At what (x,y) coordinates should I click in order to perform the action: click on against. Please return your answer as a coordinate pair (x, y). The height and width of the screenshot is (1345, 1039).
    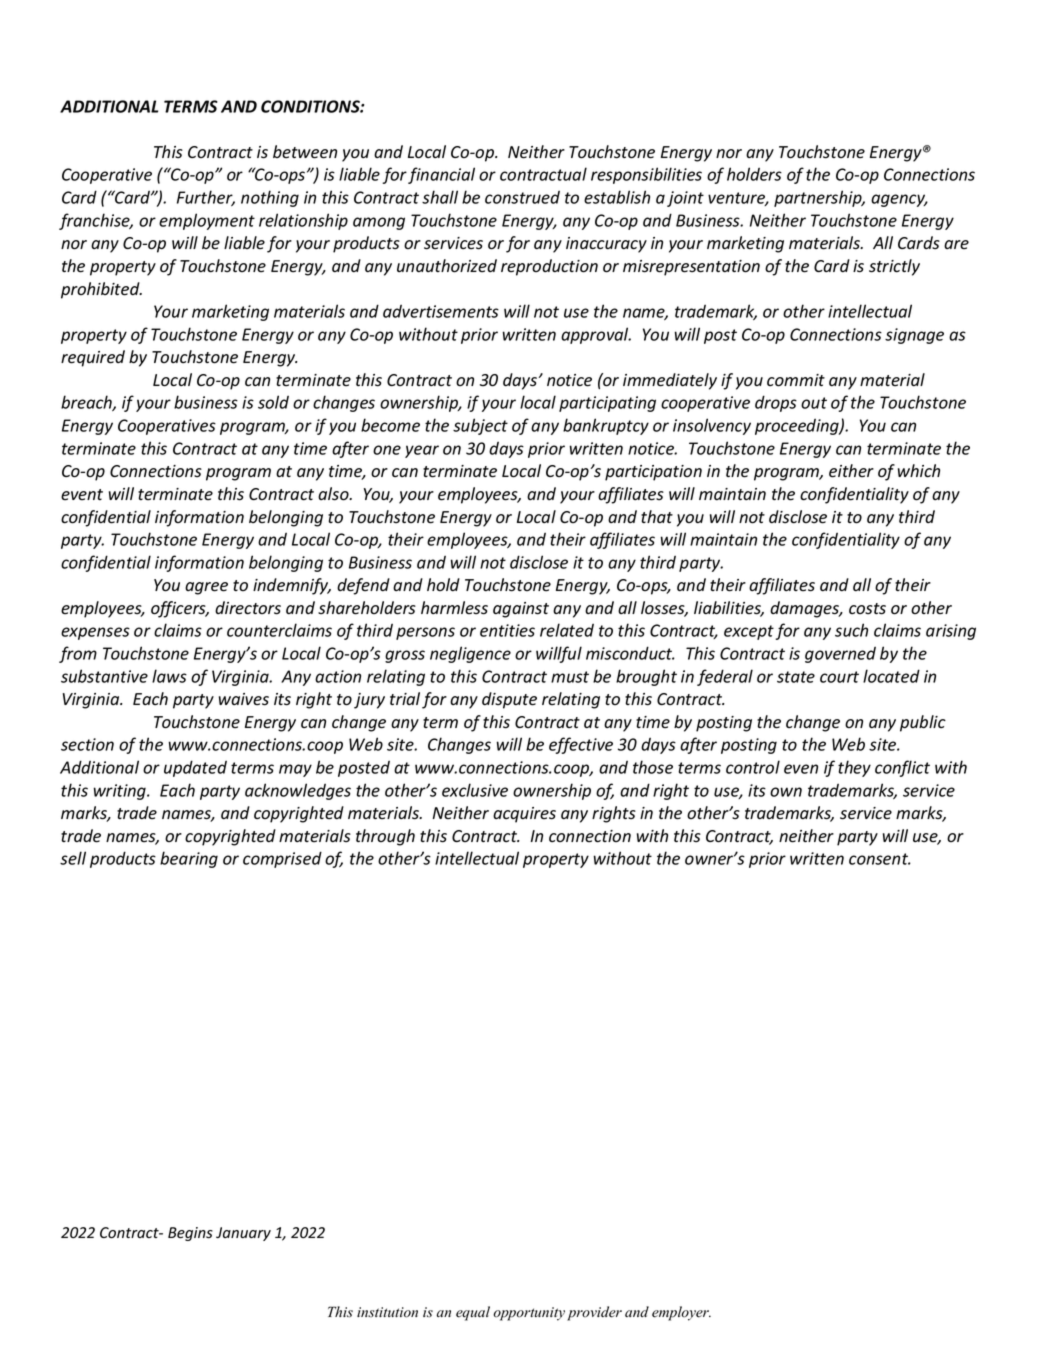
    Looking at the image, I should click on (521, 610).
